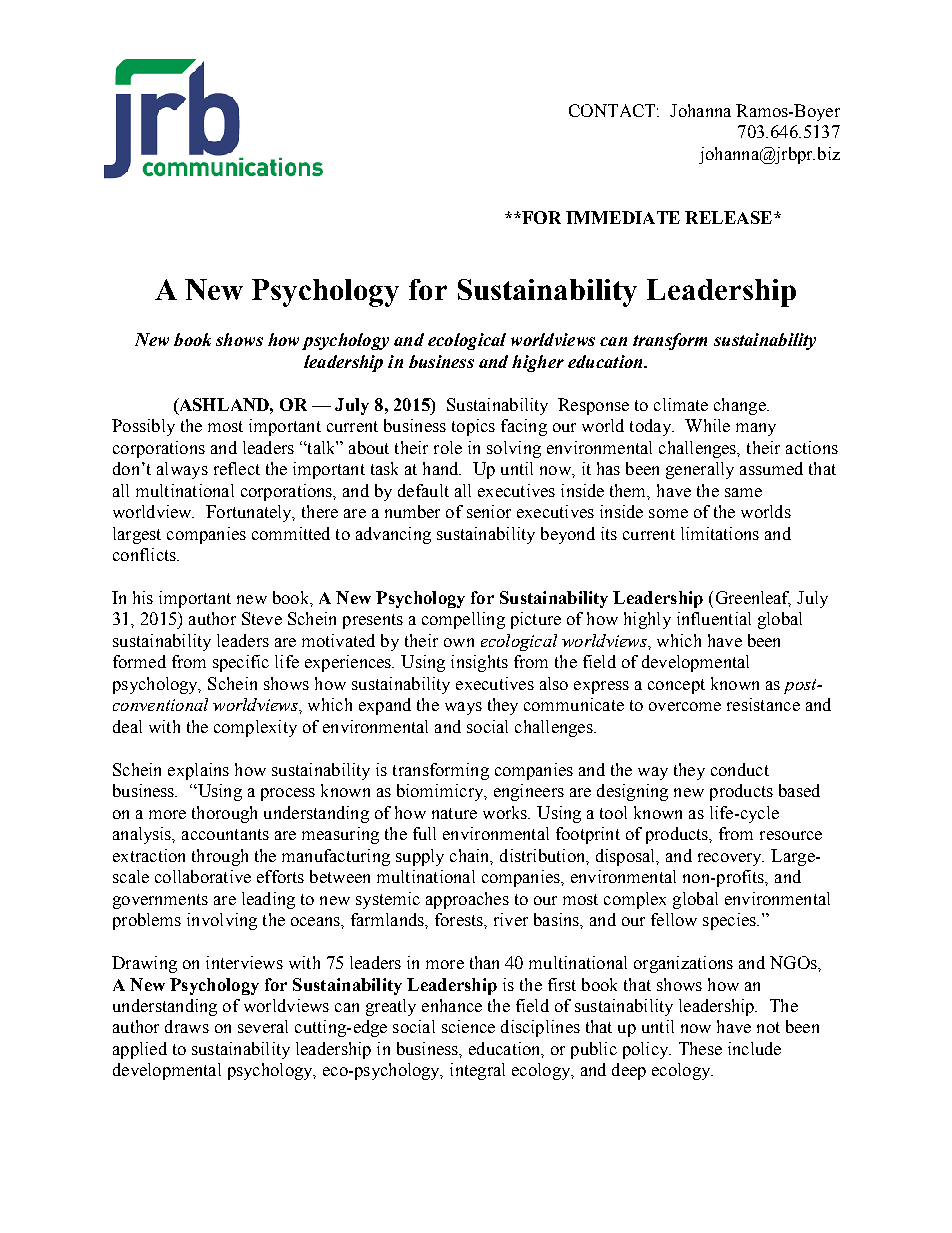 The width and height of the screenshot is (952, 1233). Describe the element at coordinates (237, 468) in the screenshot. I see `reflect` at that location.
